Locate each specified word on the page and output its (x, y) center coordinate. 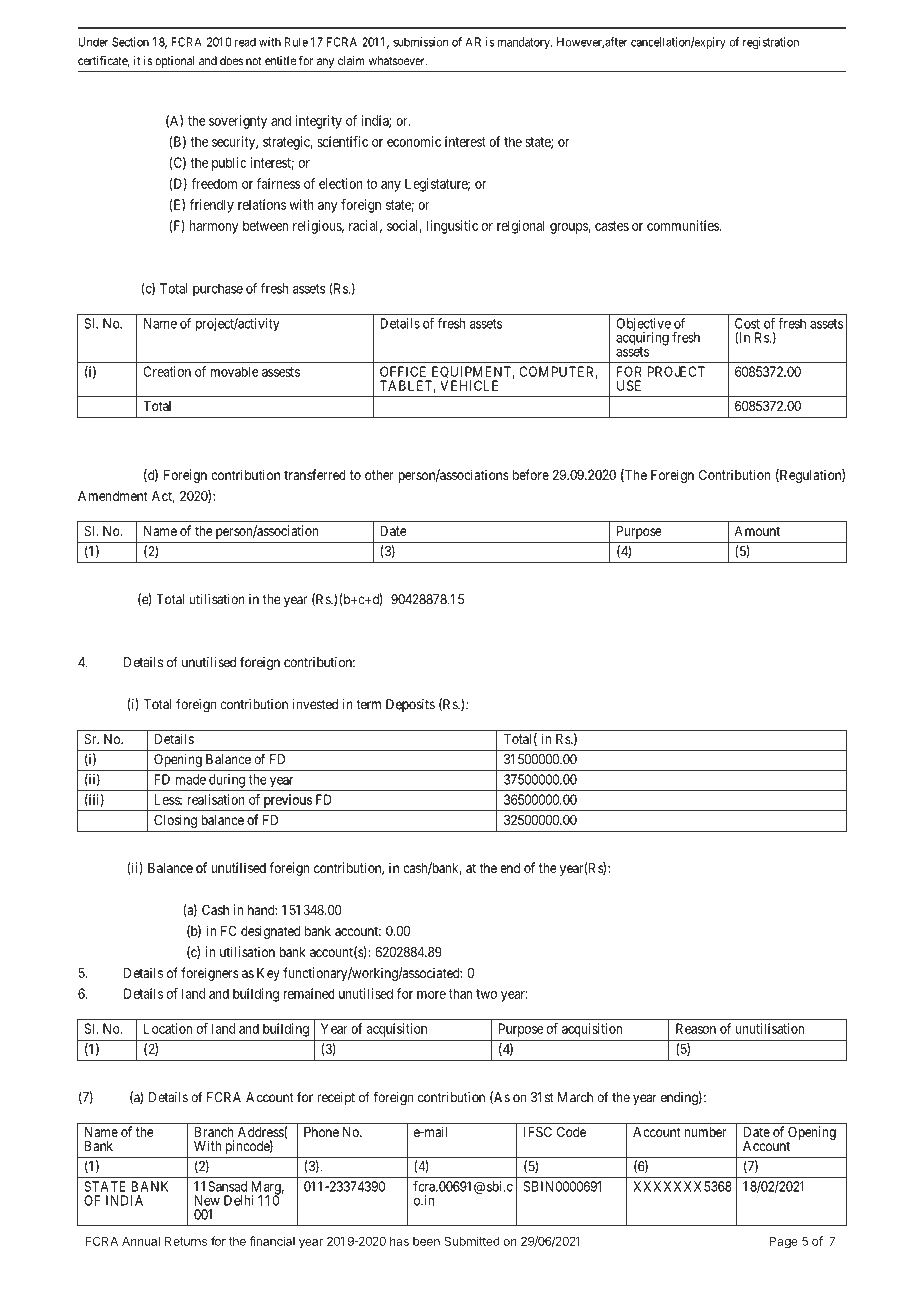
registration (771, 43)
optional (174, 62)
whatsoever (398, 61)
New (207, 1200)
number (705, 1132)
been (426, 1241)
